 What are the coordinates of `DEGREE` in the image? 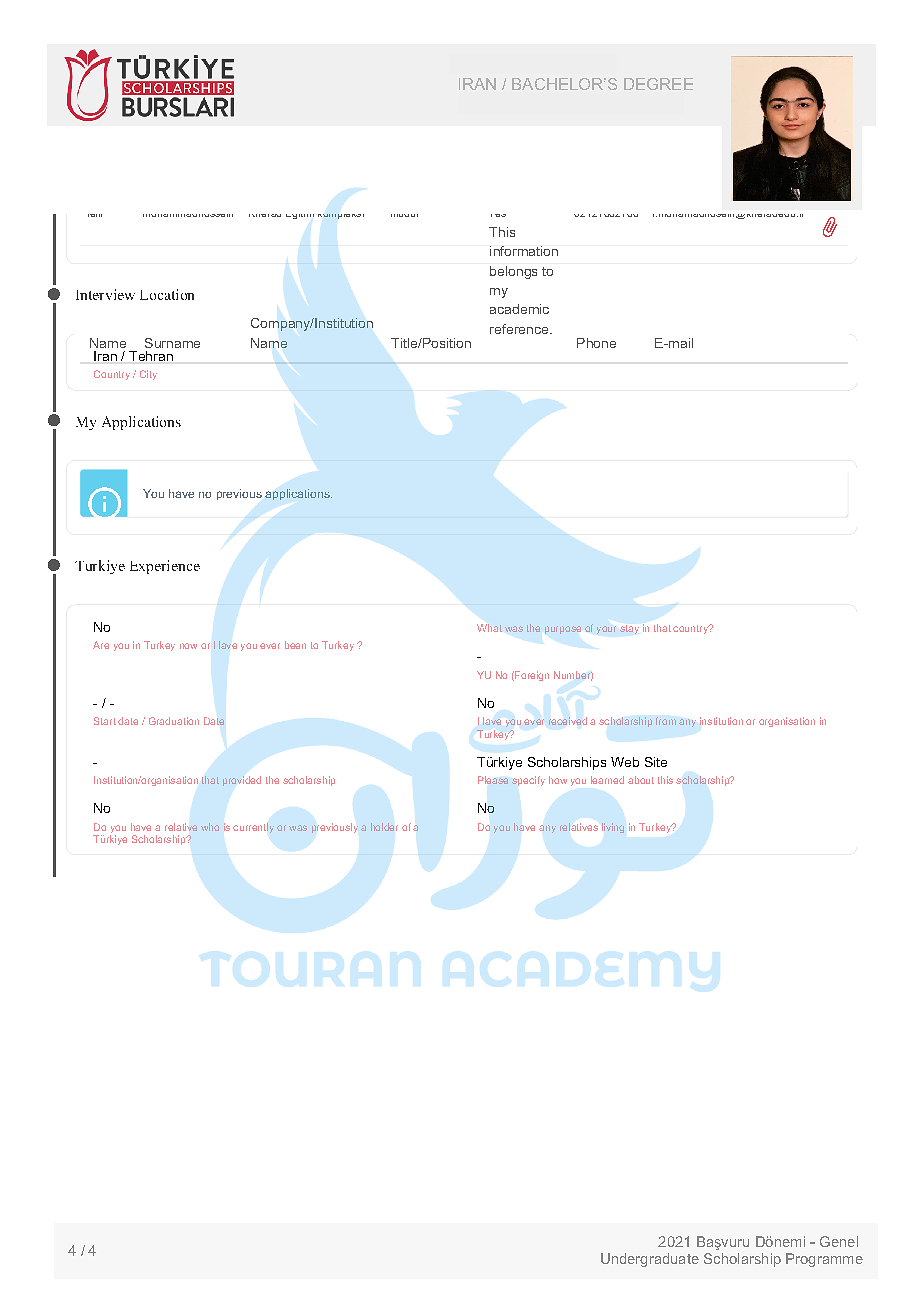 It's located at (658, 84).
